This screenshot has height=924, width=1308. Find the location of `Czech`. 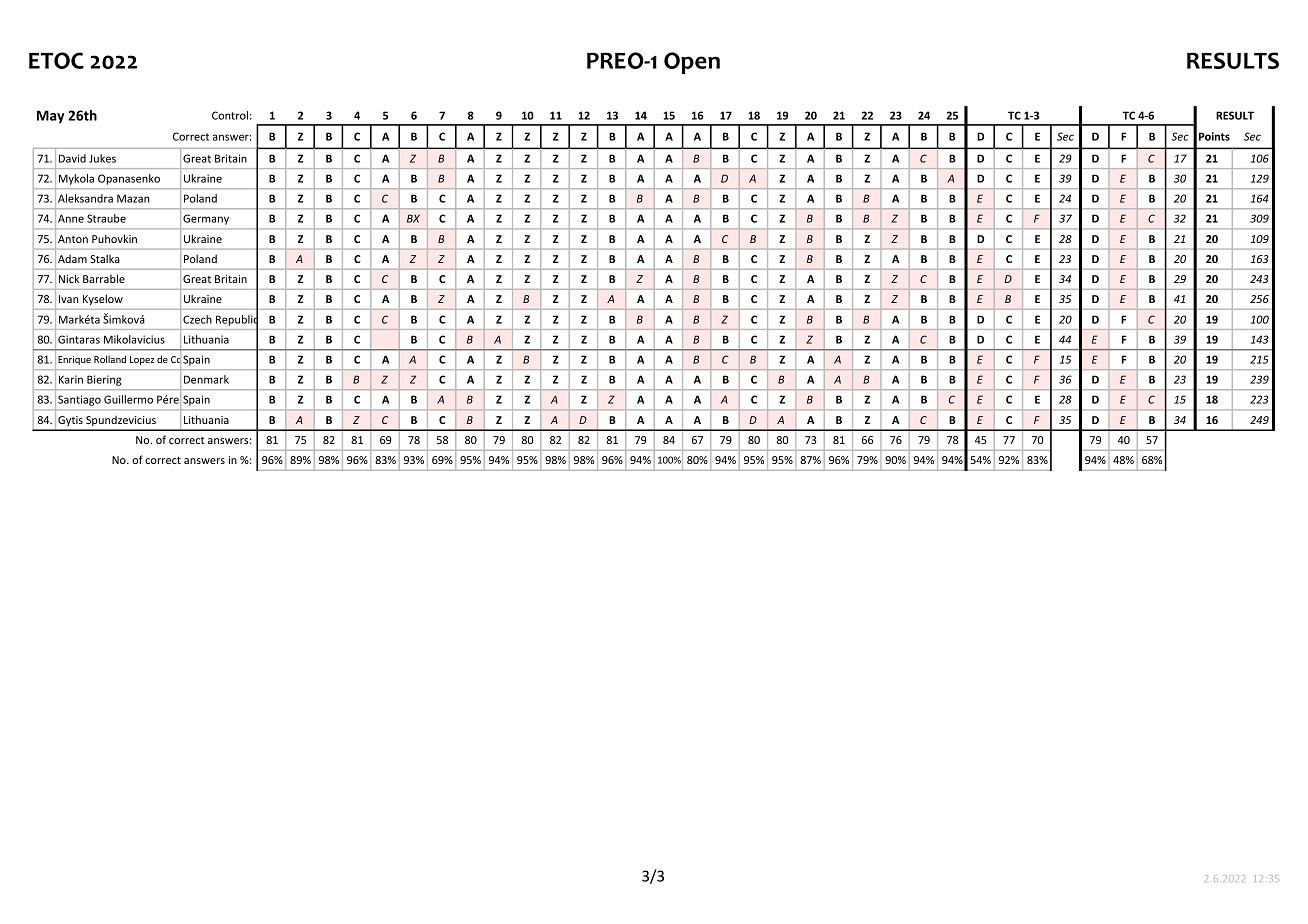

Czech is located at coordinates (197, 319).
